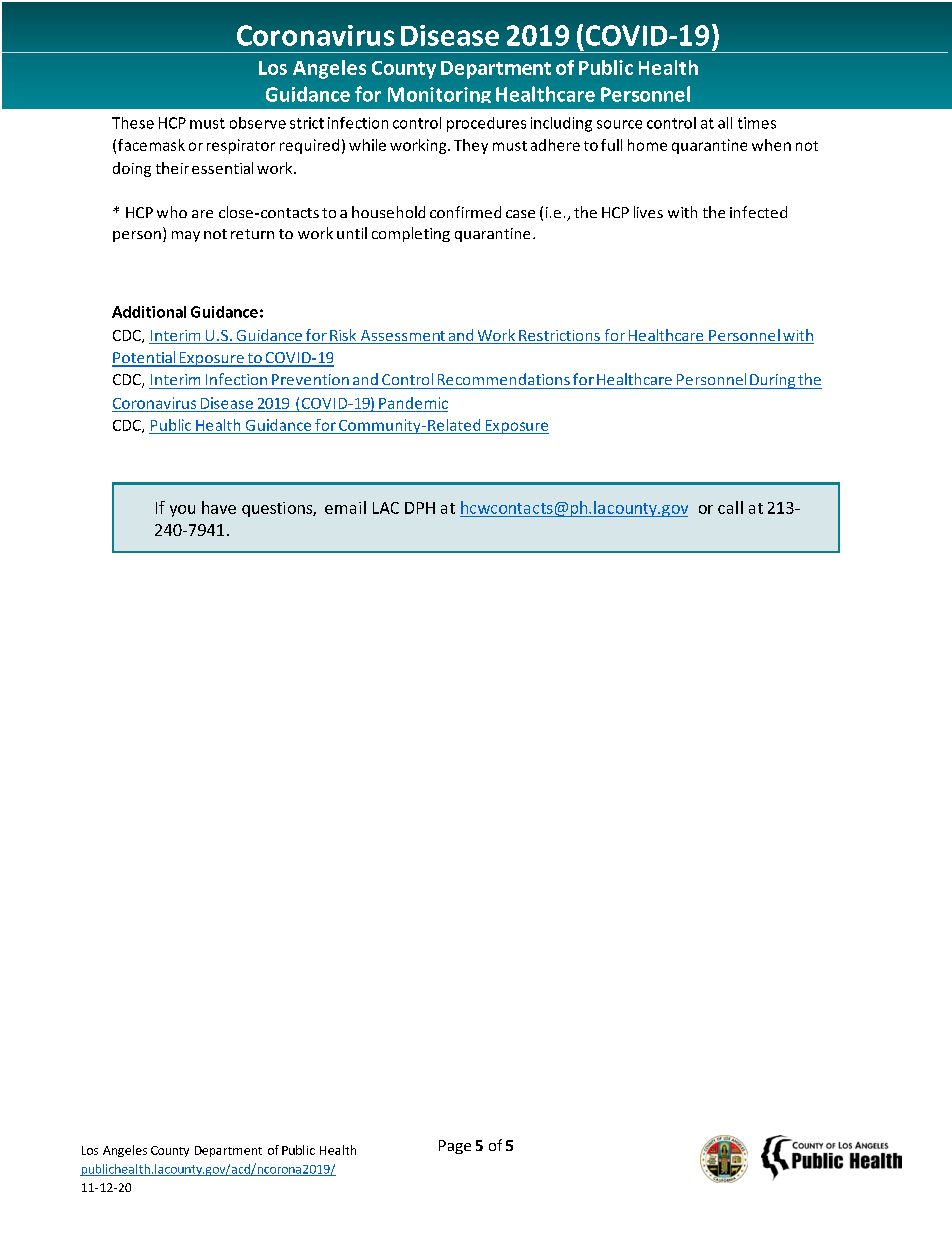  What do you see at coordinates (413, 403) in the screenshot?
I see `Pandemic` at bounding box center [413, 403].
